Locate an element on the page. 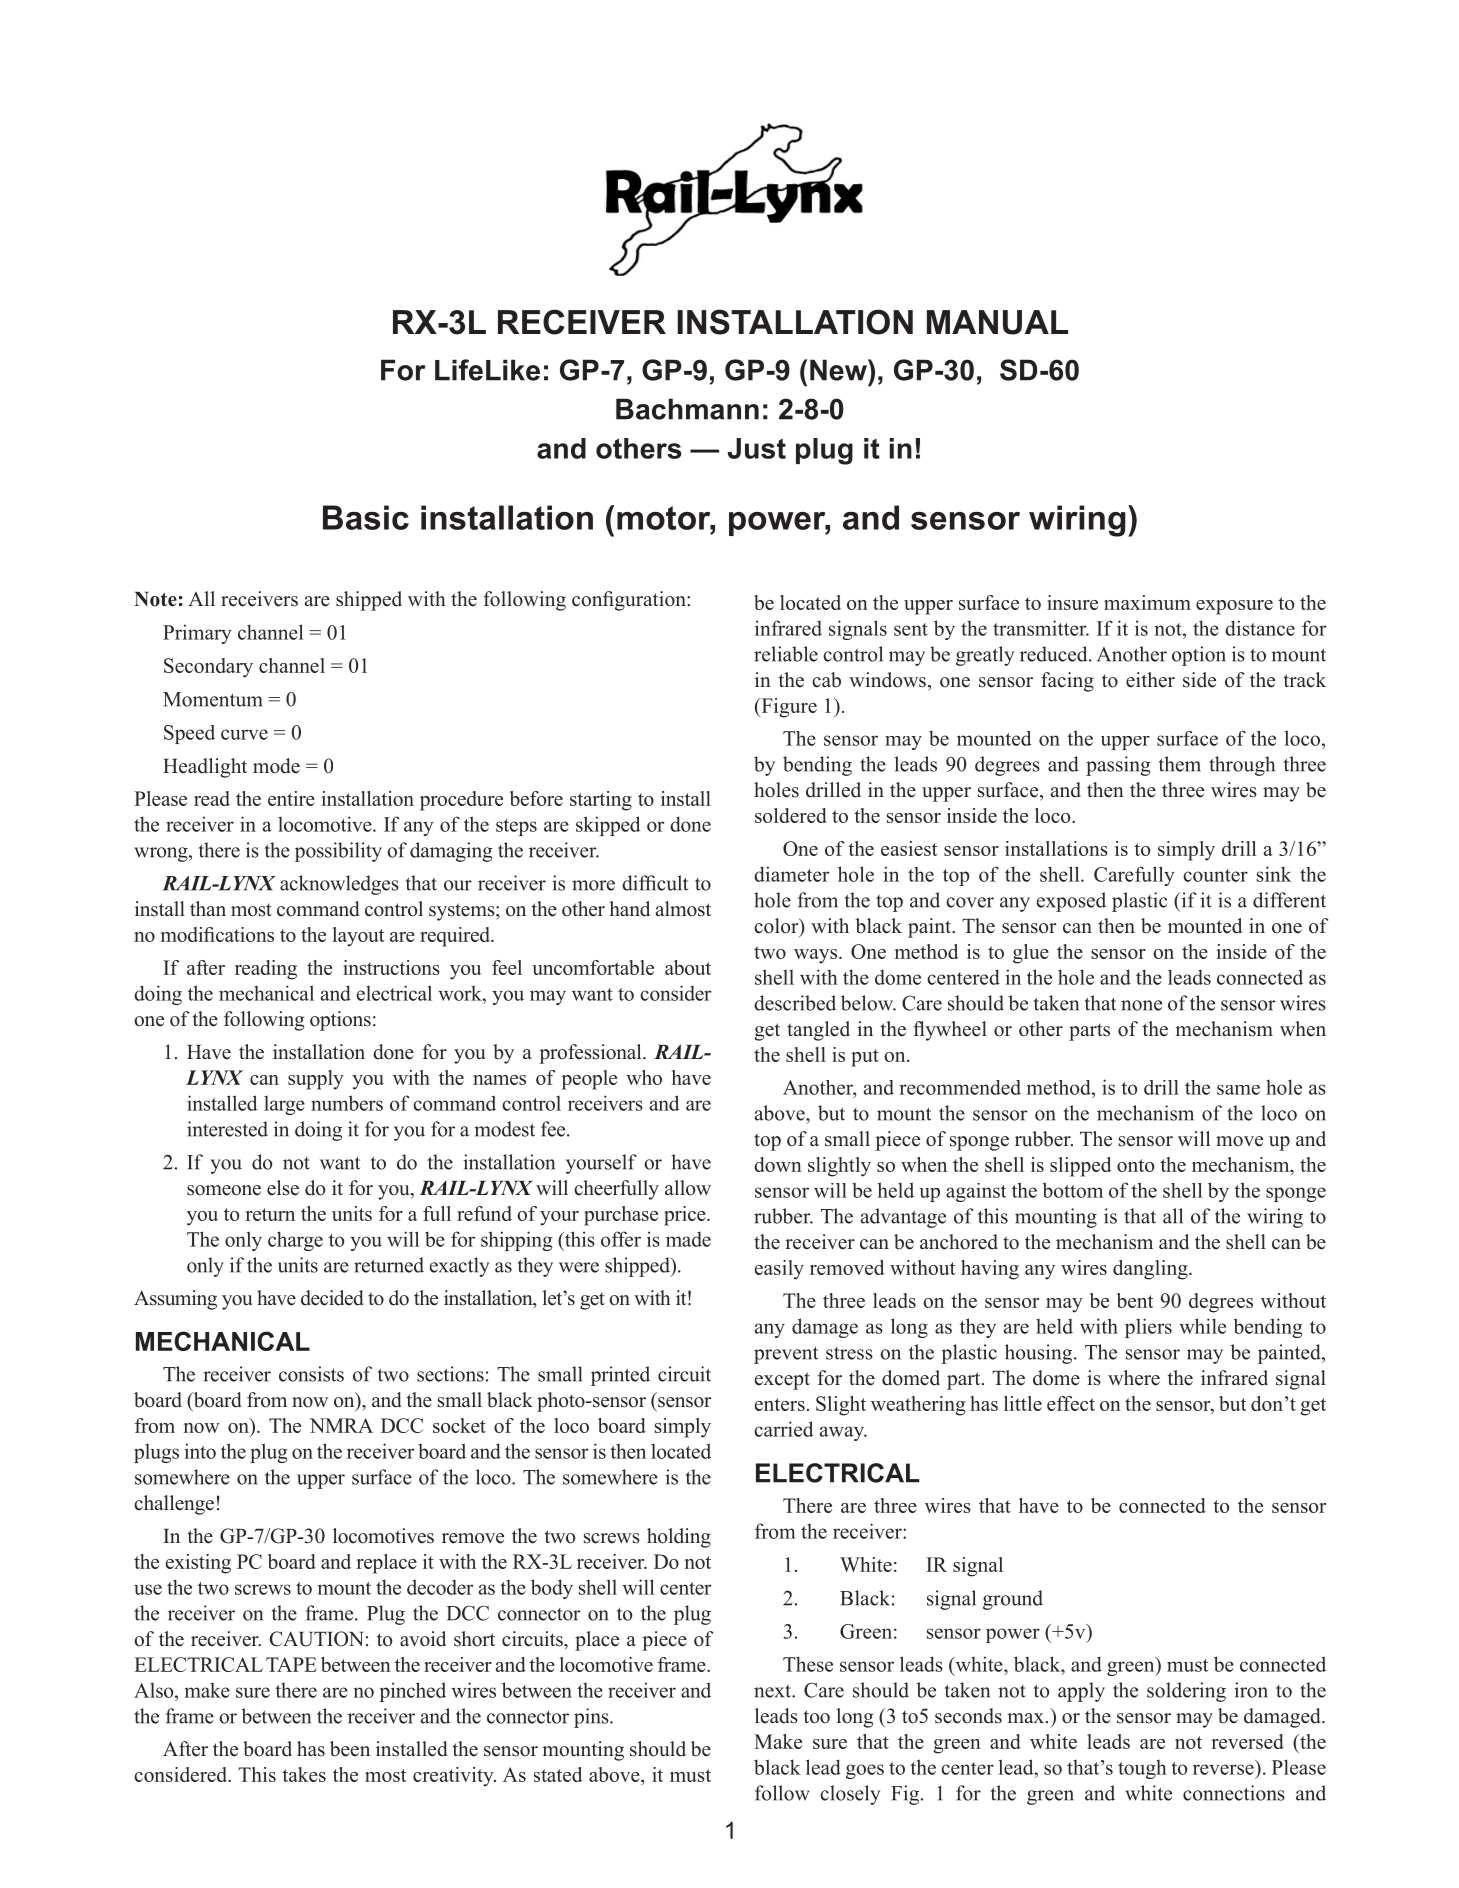  easily is located at coordinates (779, 1270).
